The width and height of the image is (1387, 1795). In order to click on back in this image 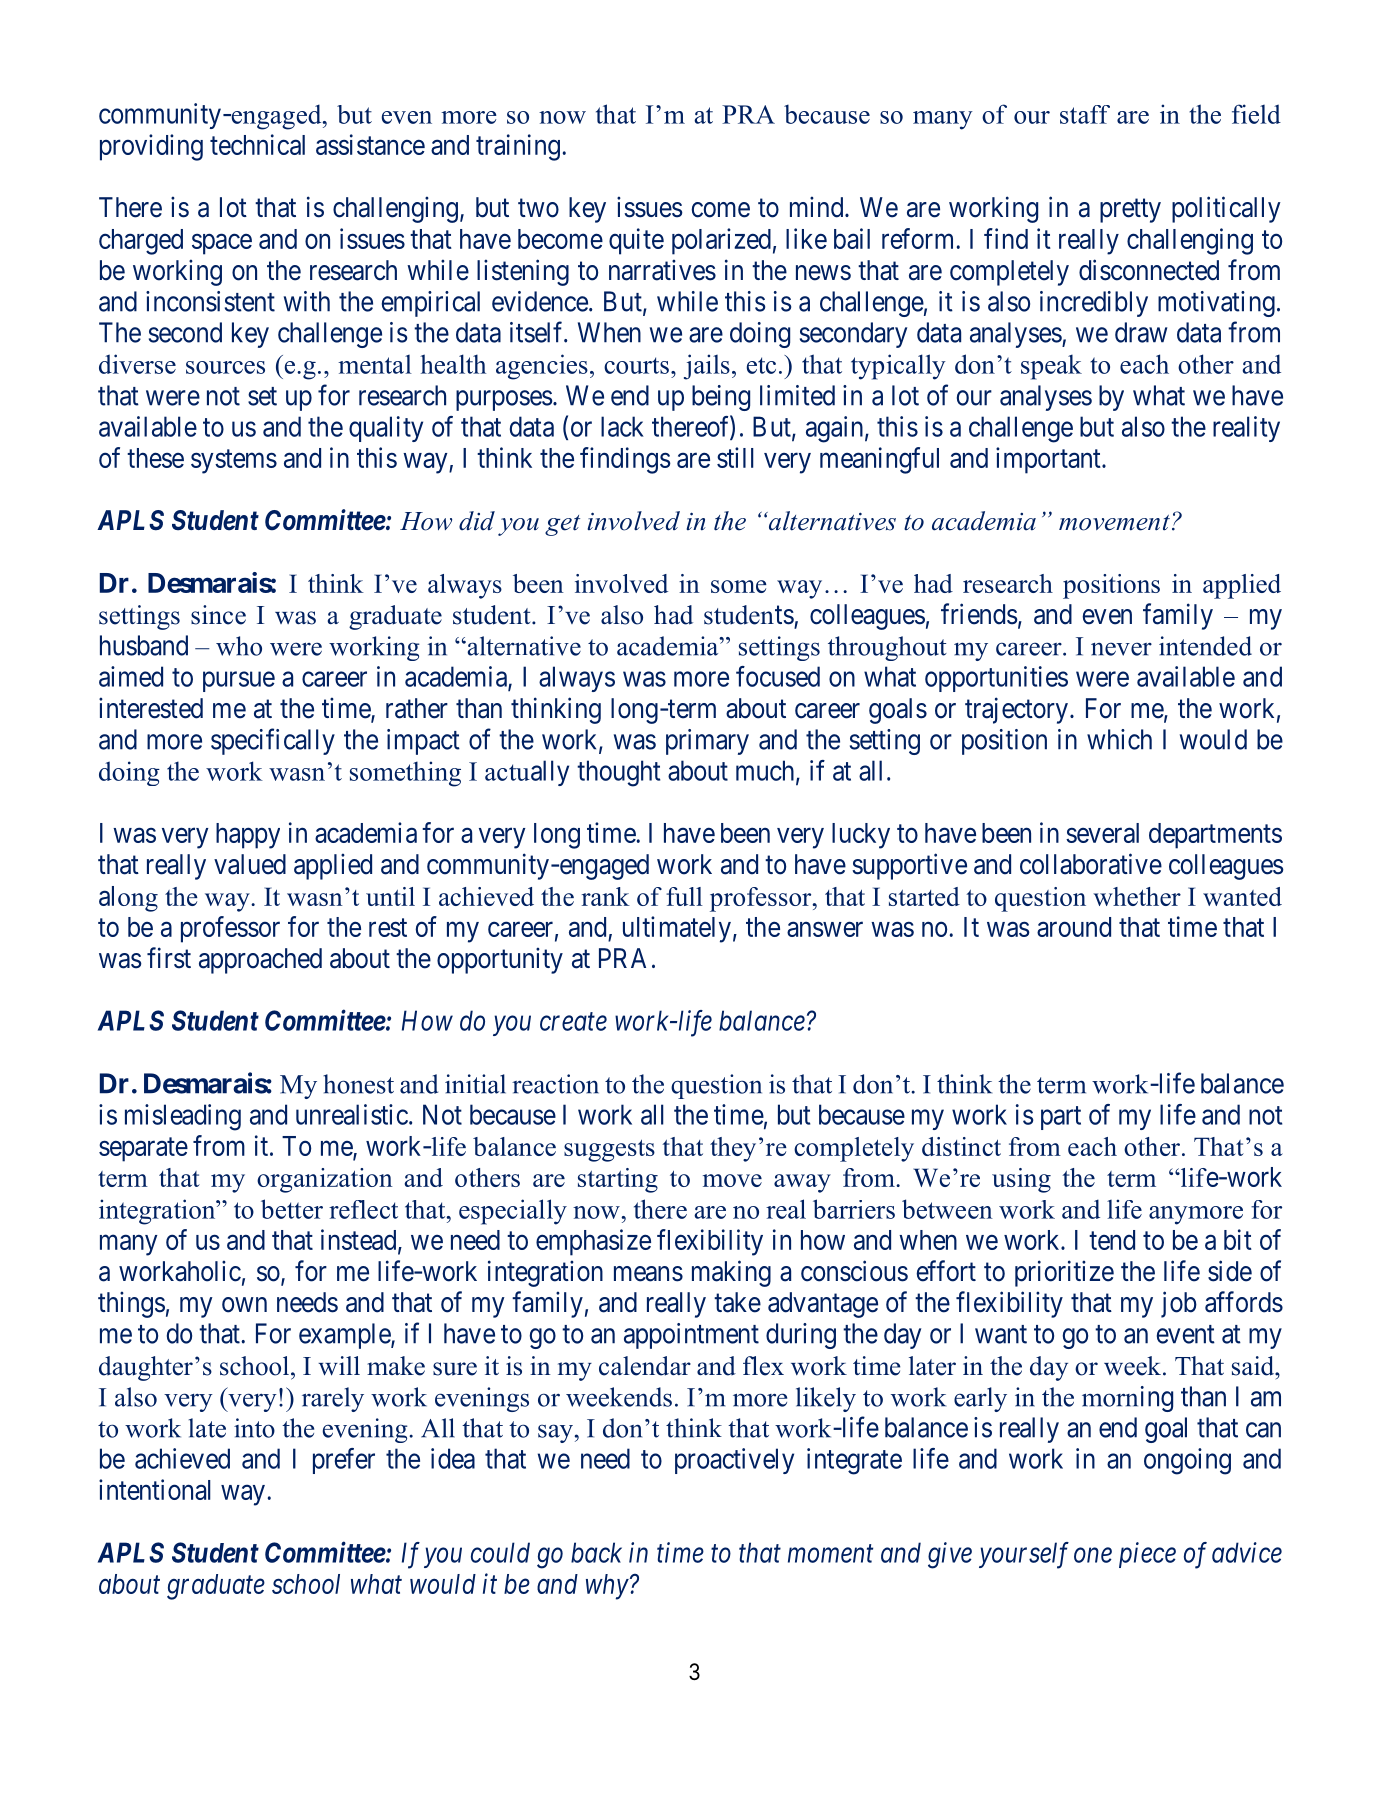, I will do `click(596, 1552)`.
